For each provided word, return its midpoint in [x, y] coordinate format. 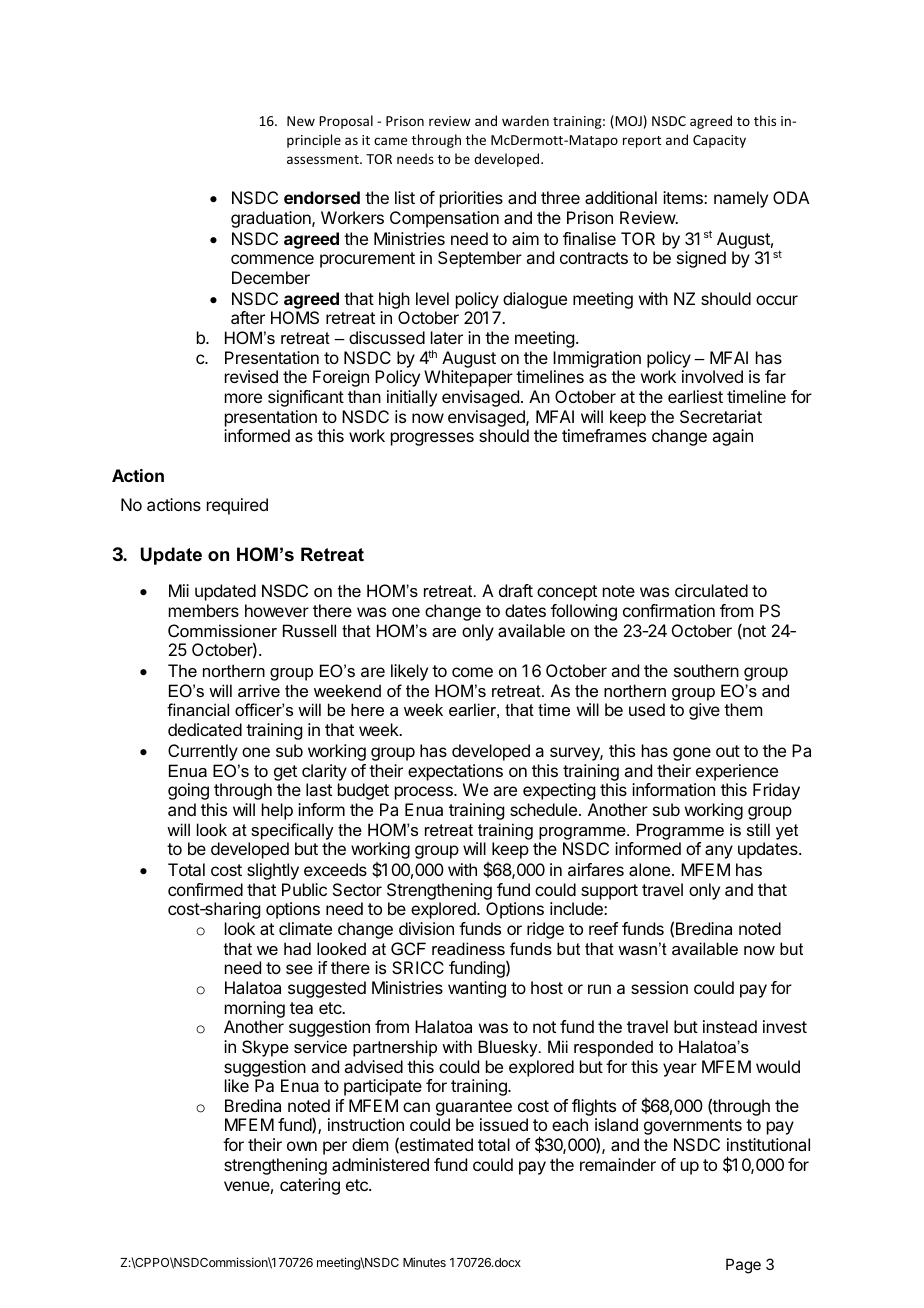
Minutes [424, 1262]
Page [743, 1266]
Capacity [719, 141]
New [301, 121]
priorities [471, 199]
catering [310, 1186]
